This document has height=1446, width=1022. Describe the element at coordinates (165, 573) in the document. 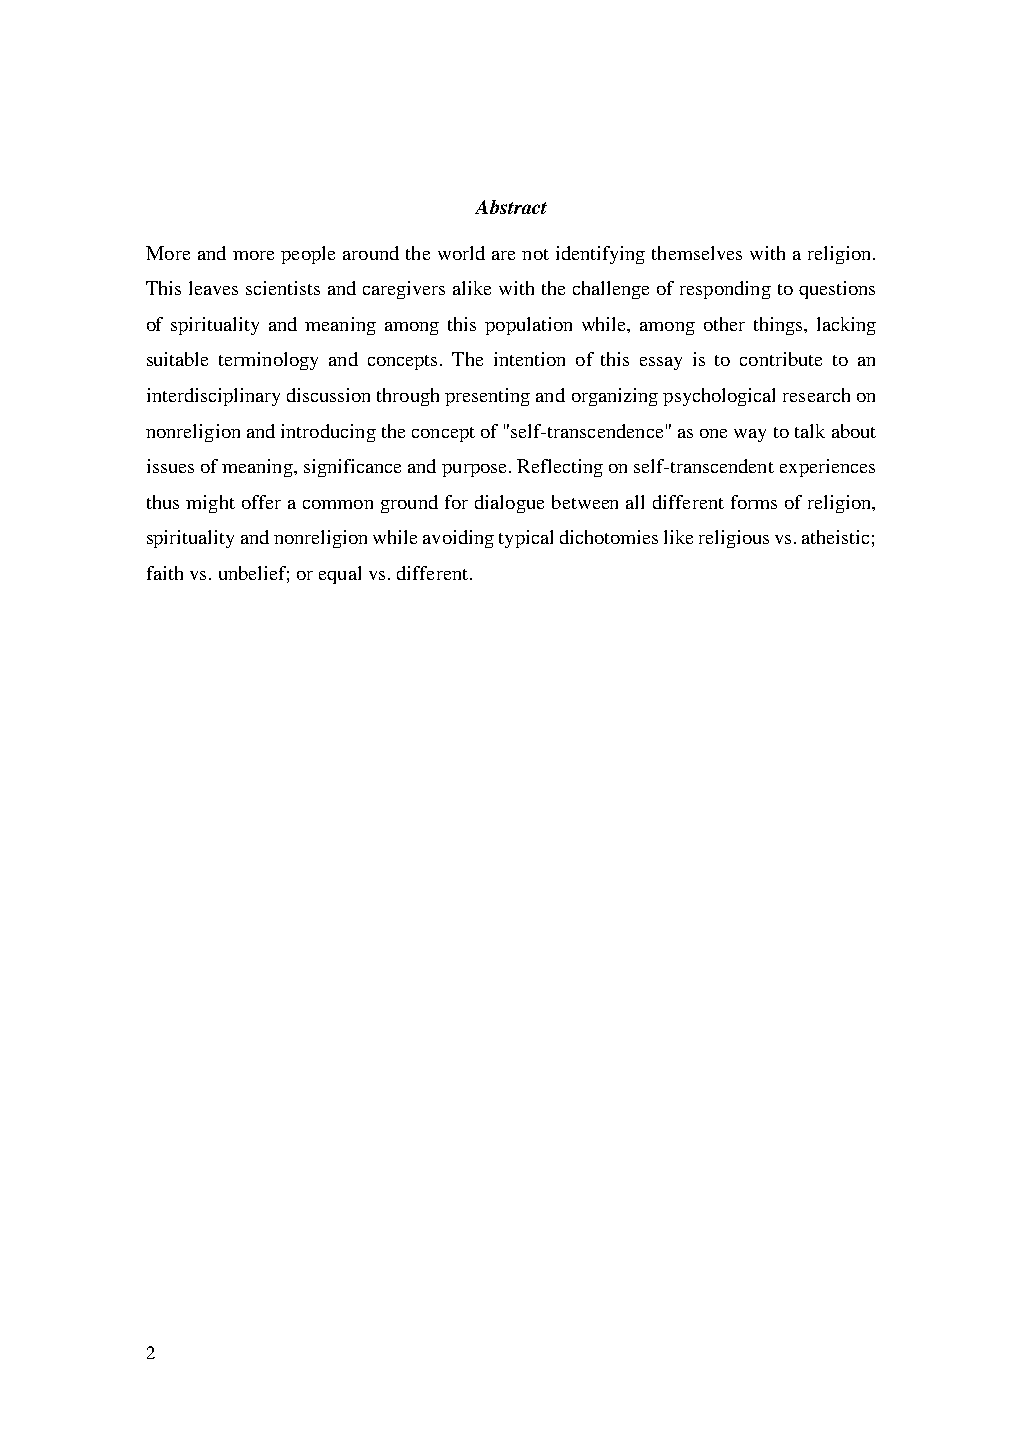

I see `faith` at that location.
